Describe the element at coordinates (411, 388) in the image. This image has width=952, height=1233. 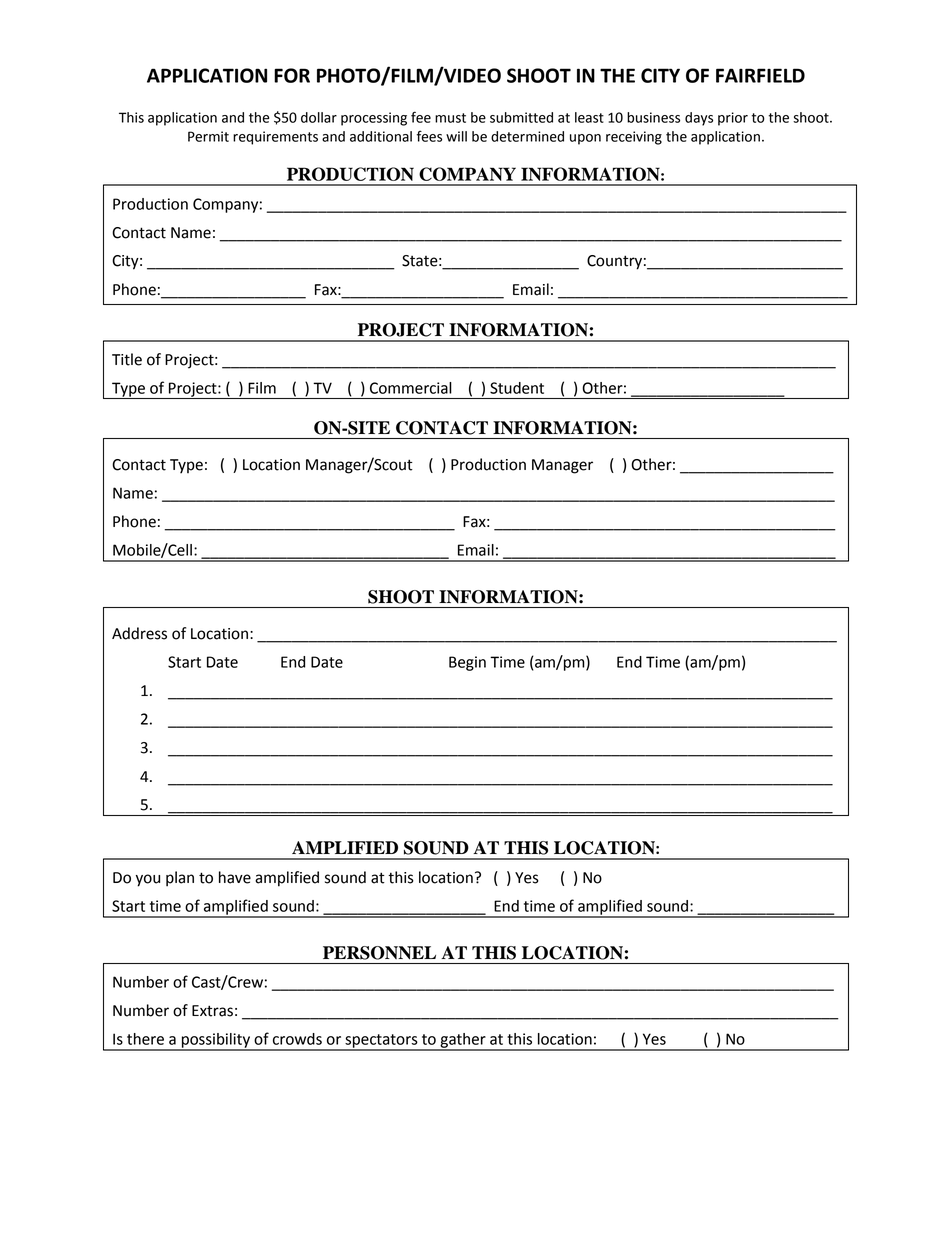
I see `Commercial` at that location.
